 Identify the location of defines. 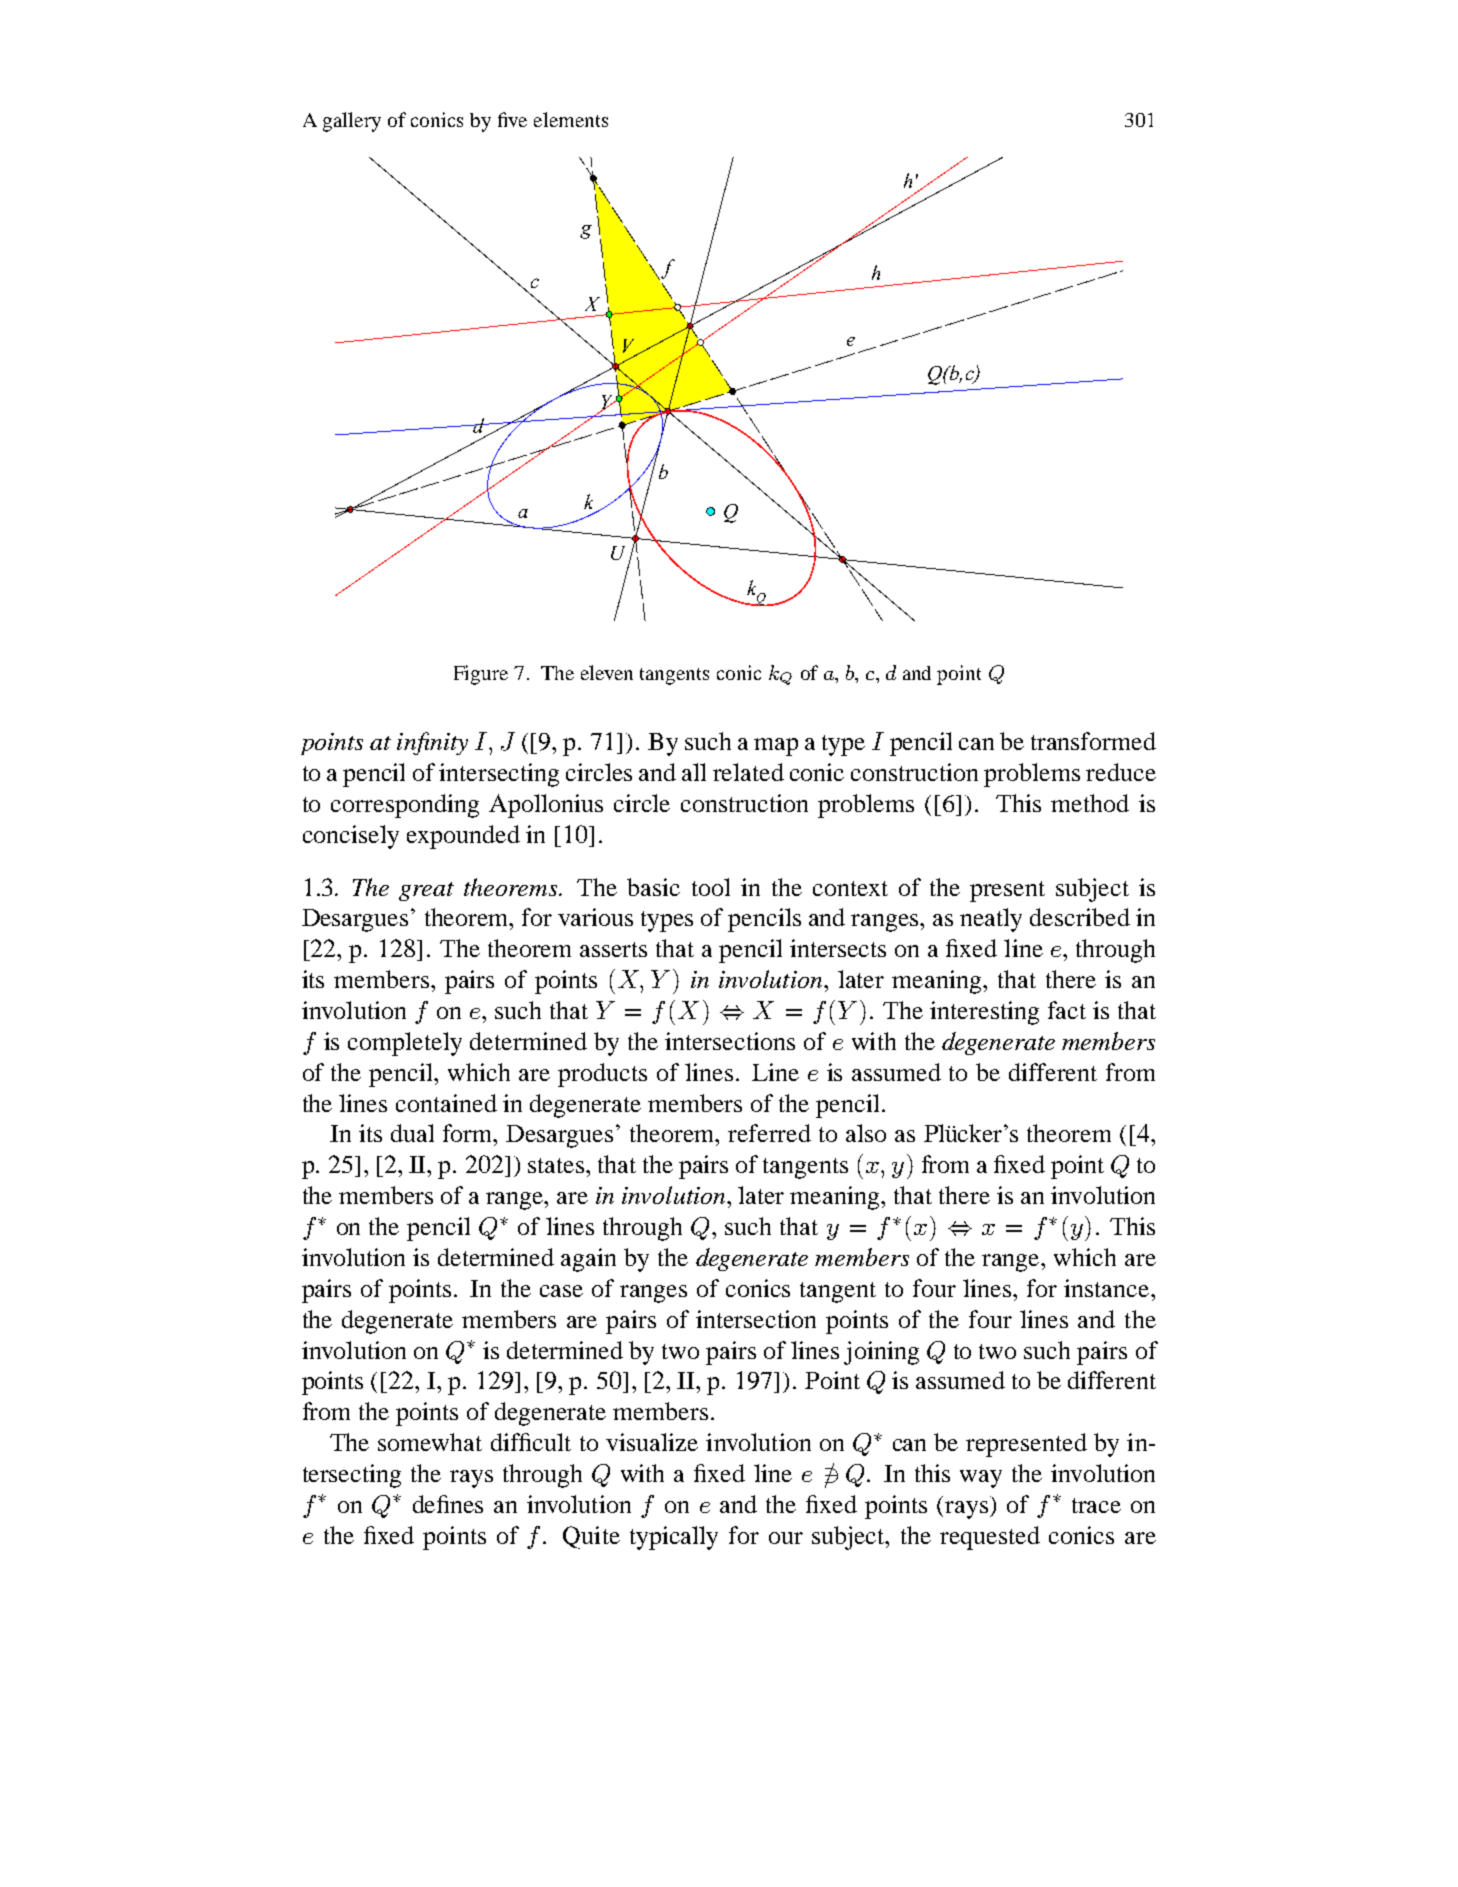
(448, 1504).
